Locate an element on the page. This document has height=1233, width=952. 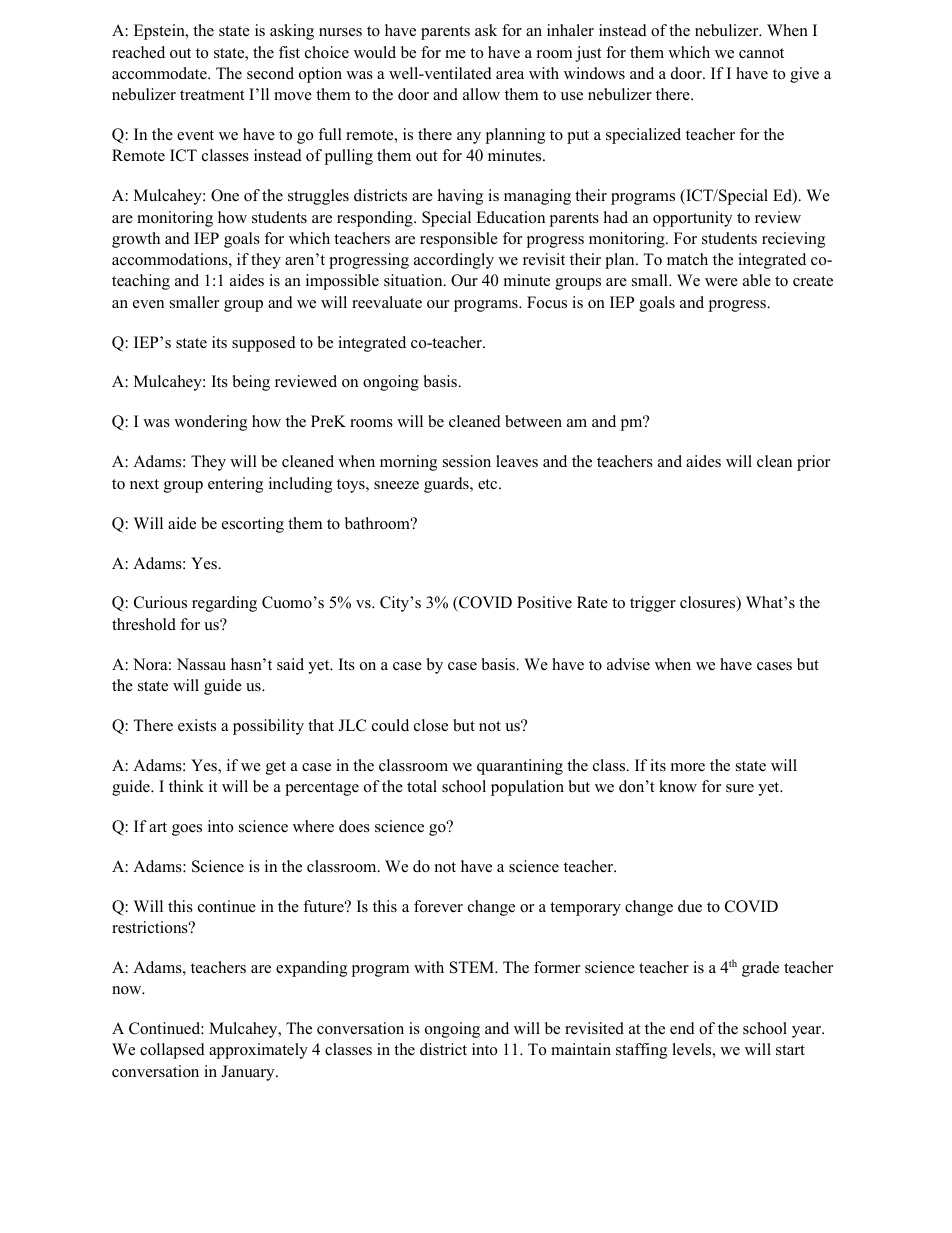
area is located at coordinates (510, 75).
